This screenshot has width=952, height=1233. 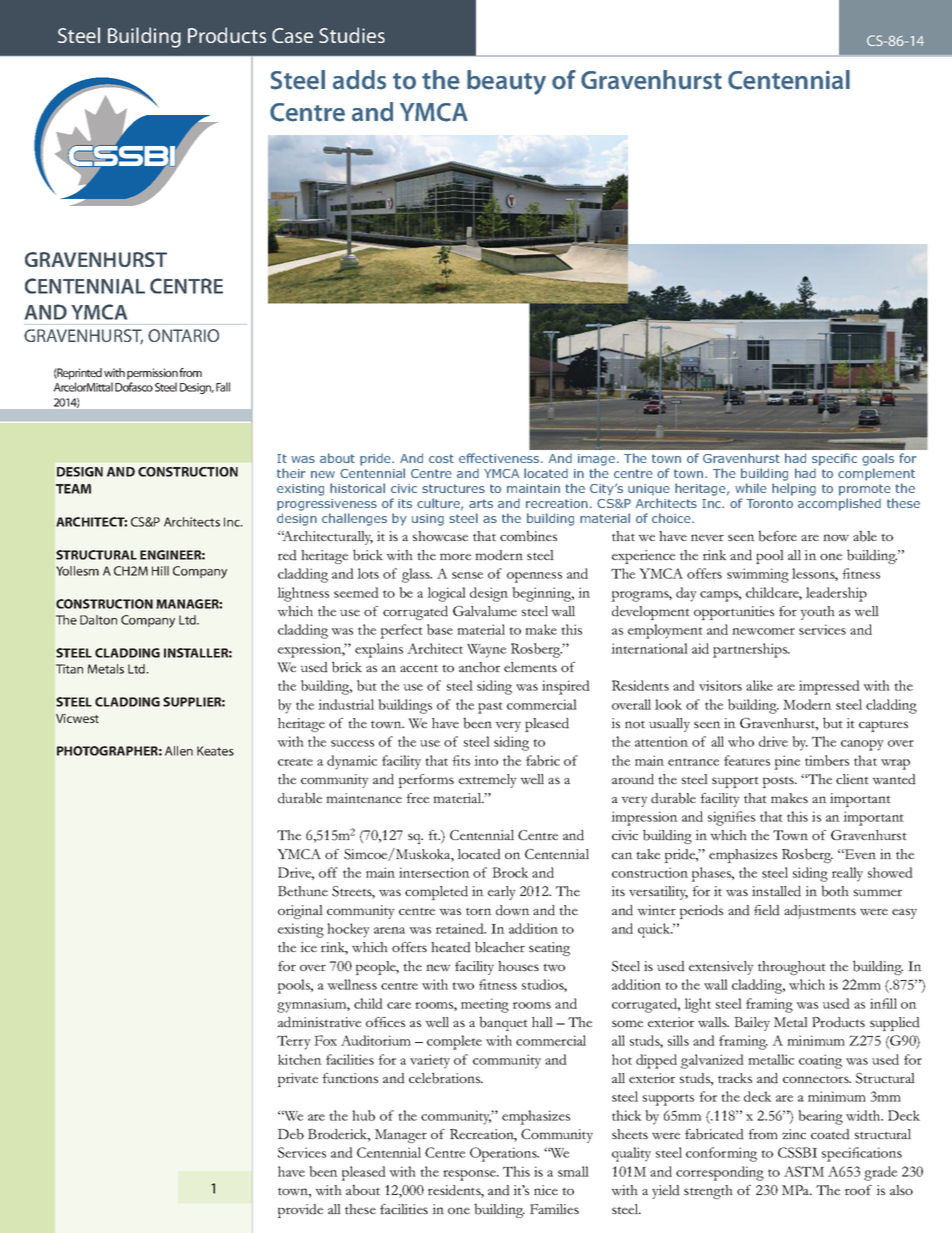 What do you see at coordinates (352, 35) in the screenshot?
I see `Studies` at bounding box center [352, 35].
